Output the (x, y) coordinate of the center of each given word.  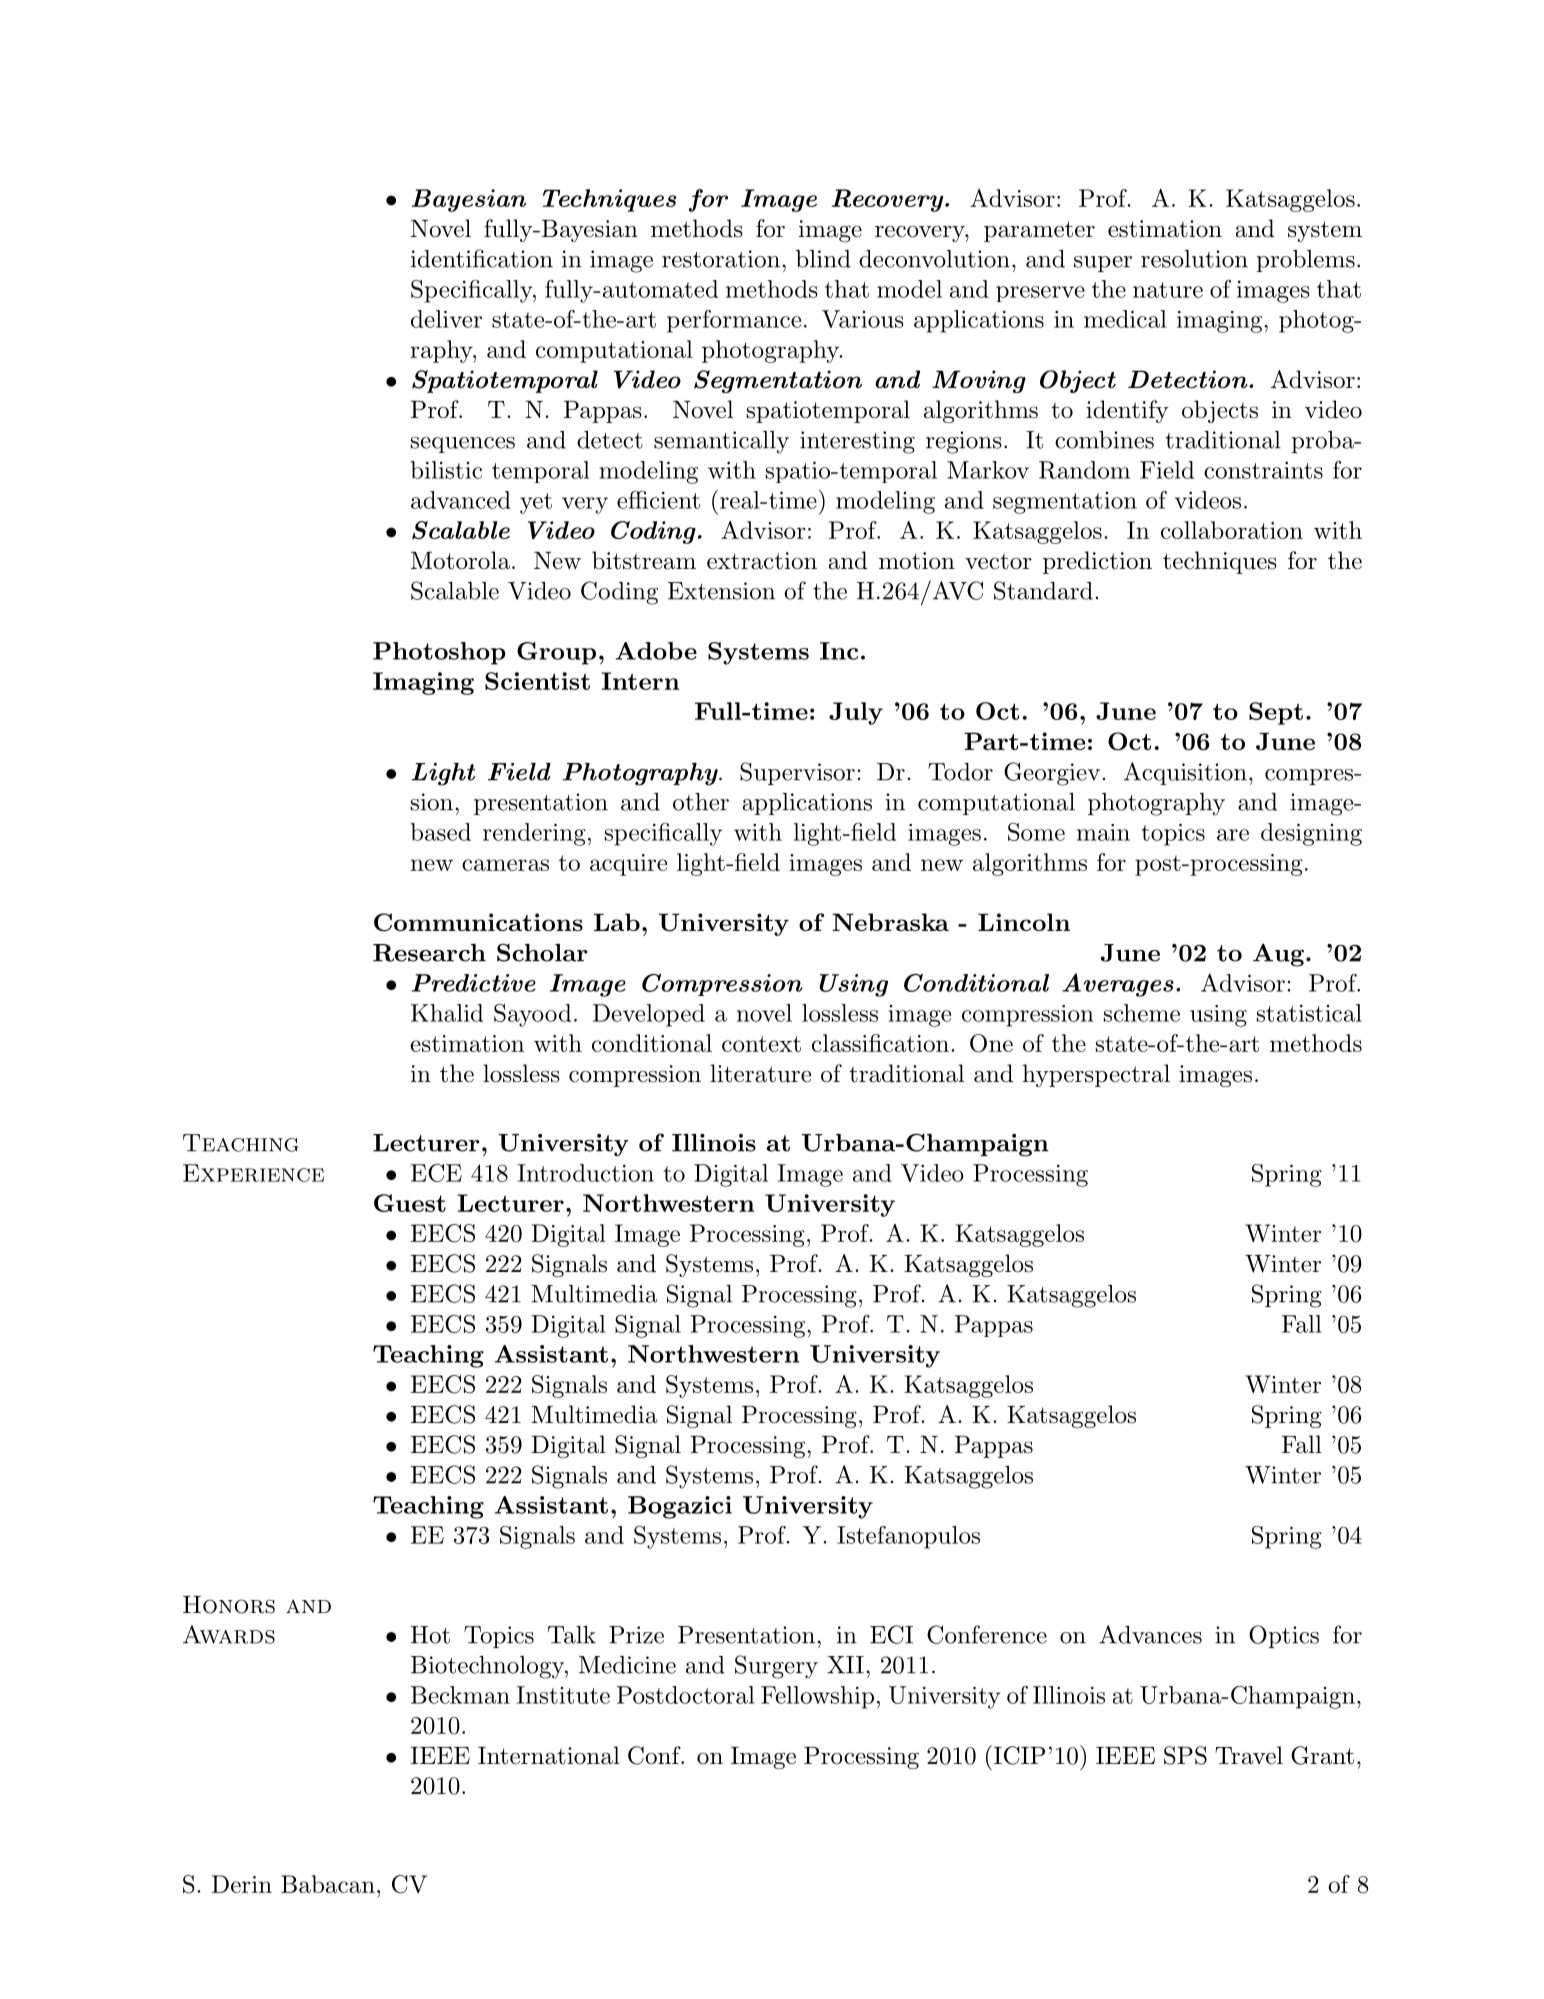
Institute (563, 1695)
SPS (1185, 1755)
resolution (1194, 259)
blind (823, 259)
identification (482, 258)
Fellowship (817, 1697)
